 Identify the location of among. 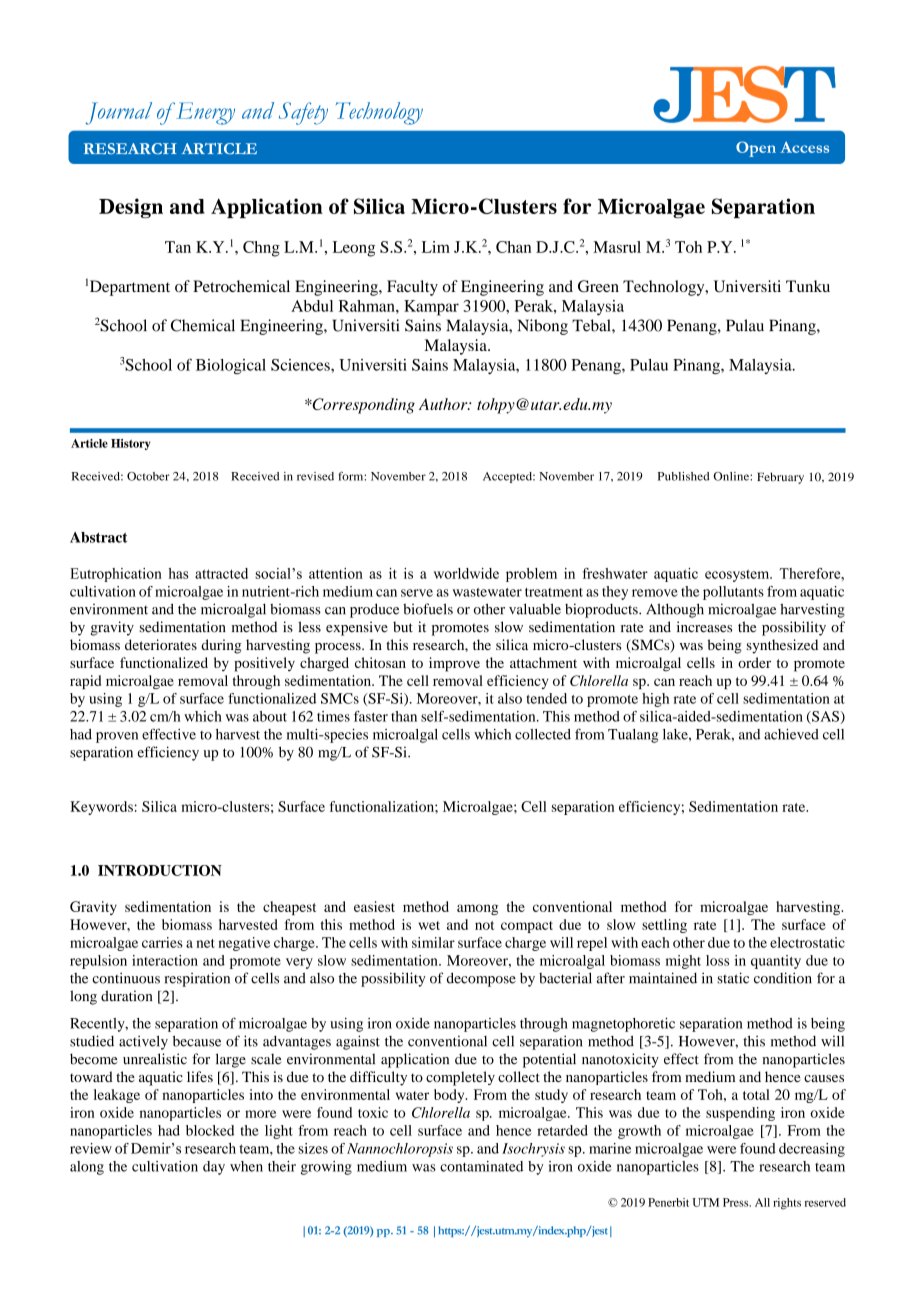
(477, 909).
